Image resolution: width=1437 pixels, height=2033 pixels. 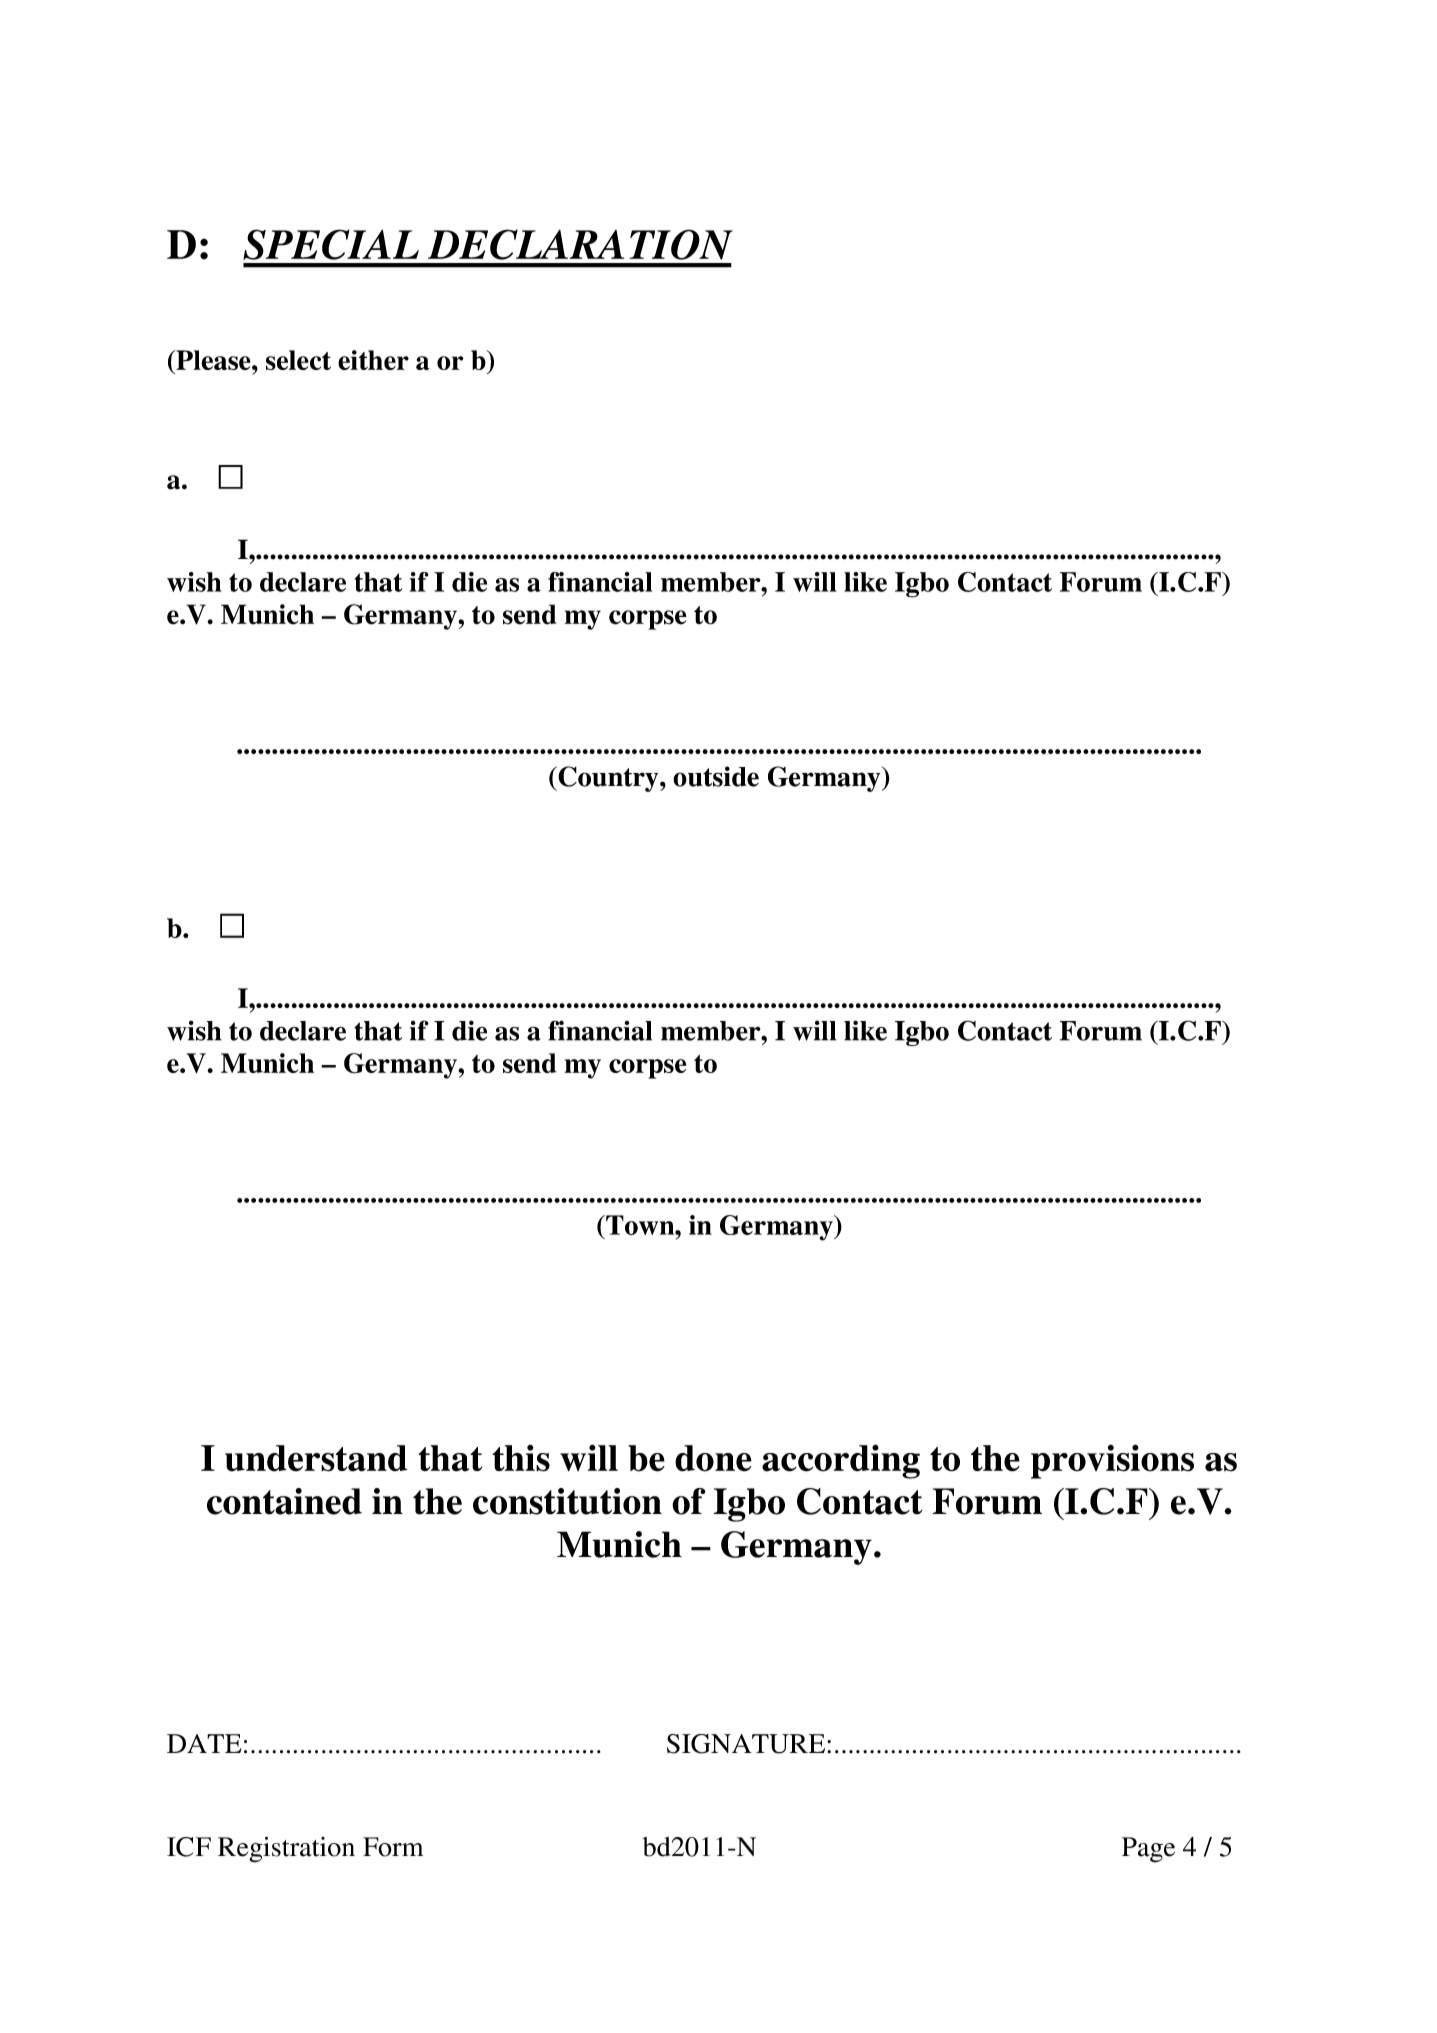 What do you see at coordinates (580, 244) in the image?
I see `DECLARATION` at bounding box center [580, 244].
